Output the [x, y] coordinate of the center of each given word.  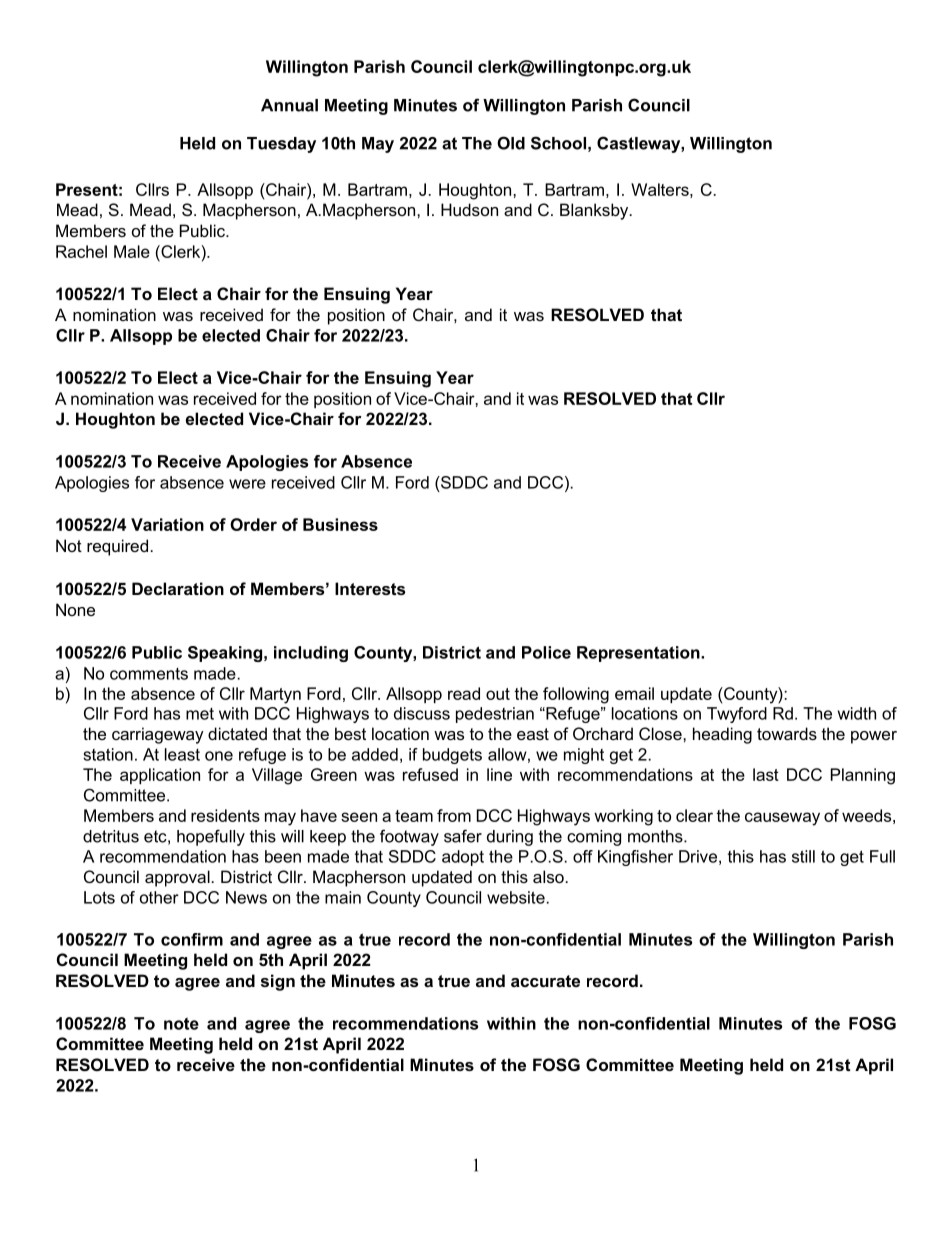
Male [132, 251]
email [634, 693]
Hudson [469, 209]
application [160, 776]
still [803, 856]
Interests [370, 588]
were [247, 484]
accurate [545, 981]
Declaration [178, 588]
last [766, 774]
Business [340, 524]
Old [511, 143]
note [181, 1023]
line [499, 774]
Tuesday [281, 145]
